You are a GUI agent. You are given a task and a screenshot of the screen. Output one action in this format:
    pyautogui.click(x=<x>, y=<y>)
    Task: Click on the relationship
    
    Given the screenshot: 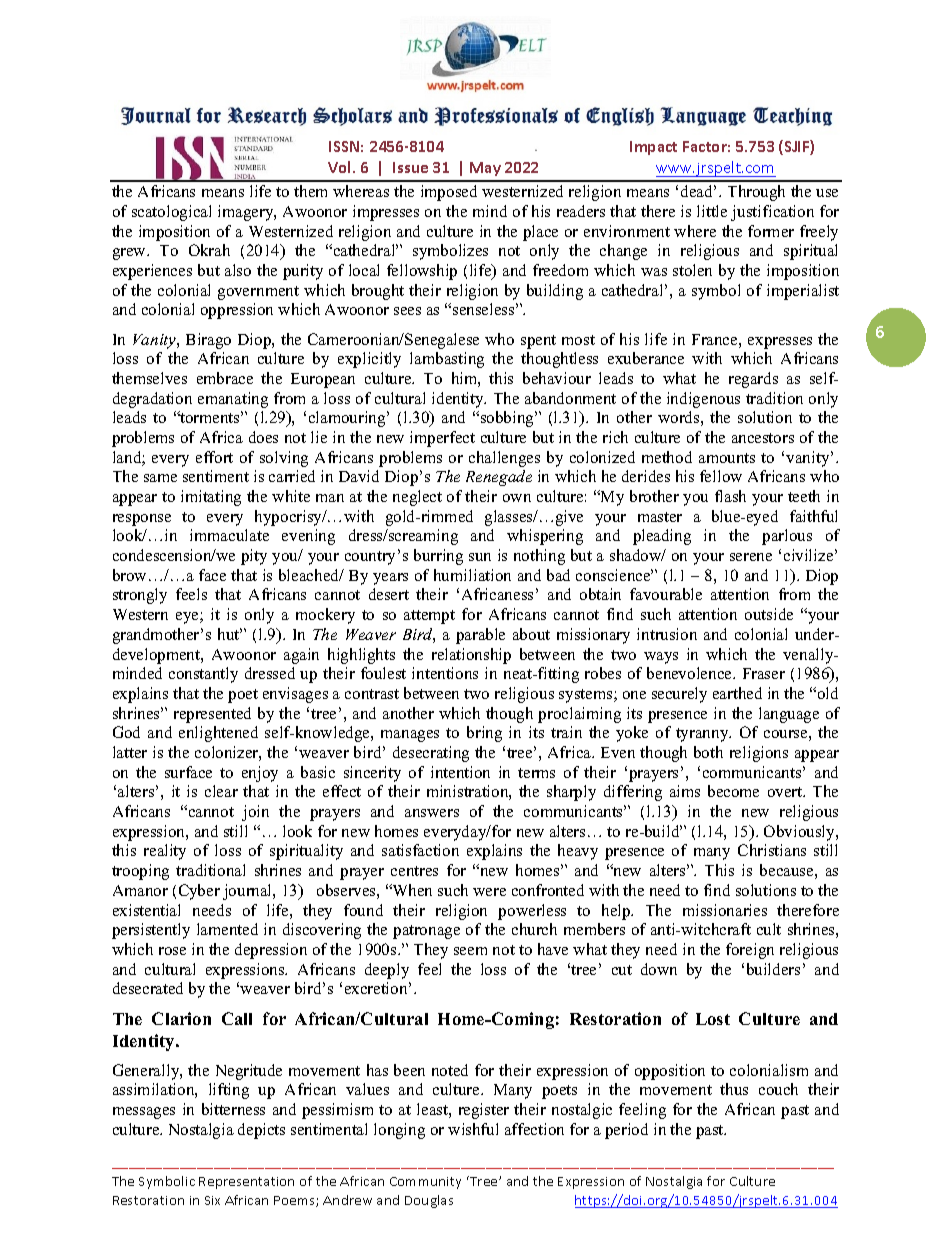 What is the action you would take?
    pyautogui.click(x=471, y=656)
